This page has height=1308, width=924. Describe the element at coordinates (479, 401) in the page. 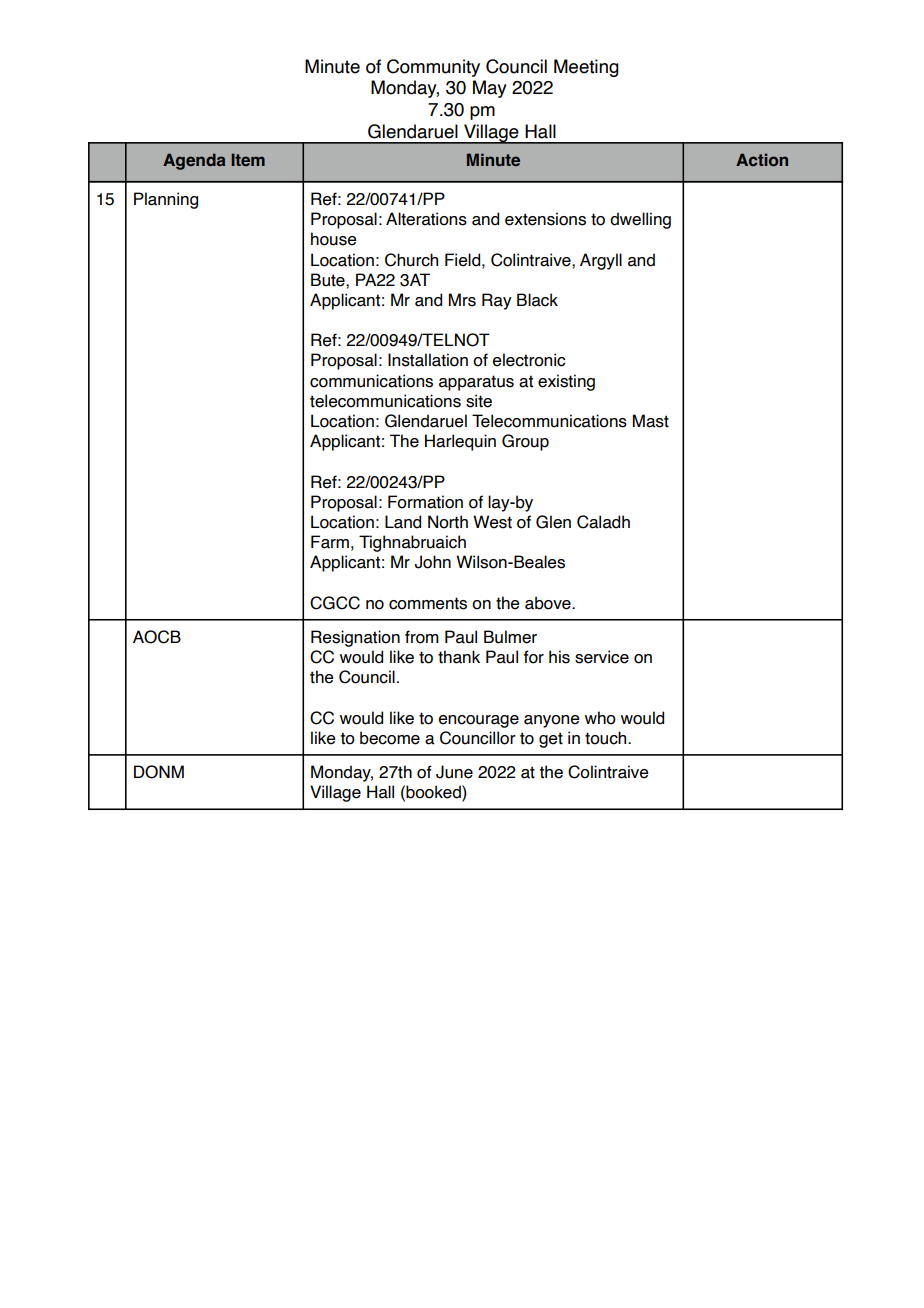

I see `site` at that location.
